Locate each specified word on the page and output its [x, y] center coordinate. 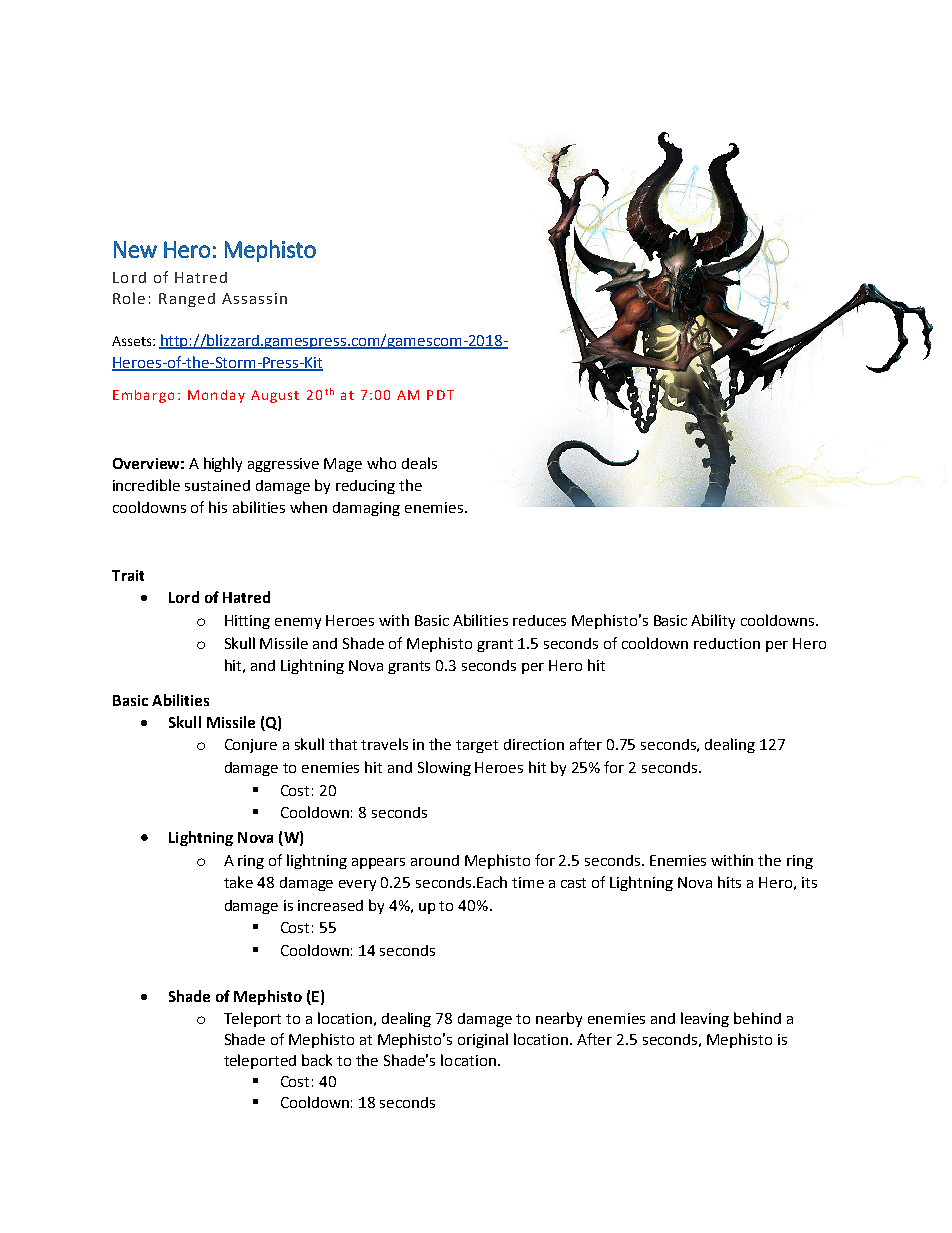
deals [419, 463]
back [317, 1060]
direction [534, 744]
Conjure [251, 746]
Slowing [444, 768]
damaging [366, 509]
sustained [217, 485]
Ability [713, 621]
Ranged [187, 300]
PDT [440, 395]
